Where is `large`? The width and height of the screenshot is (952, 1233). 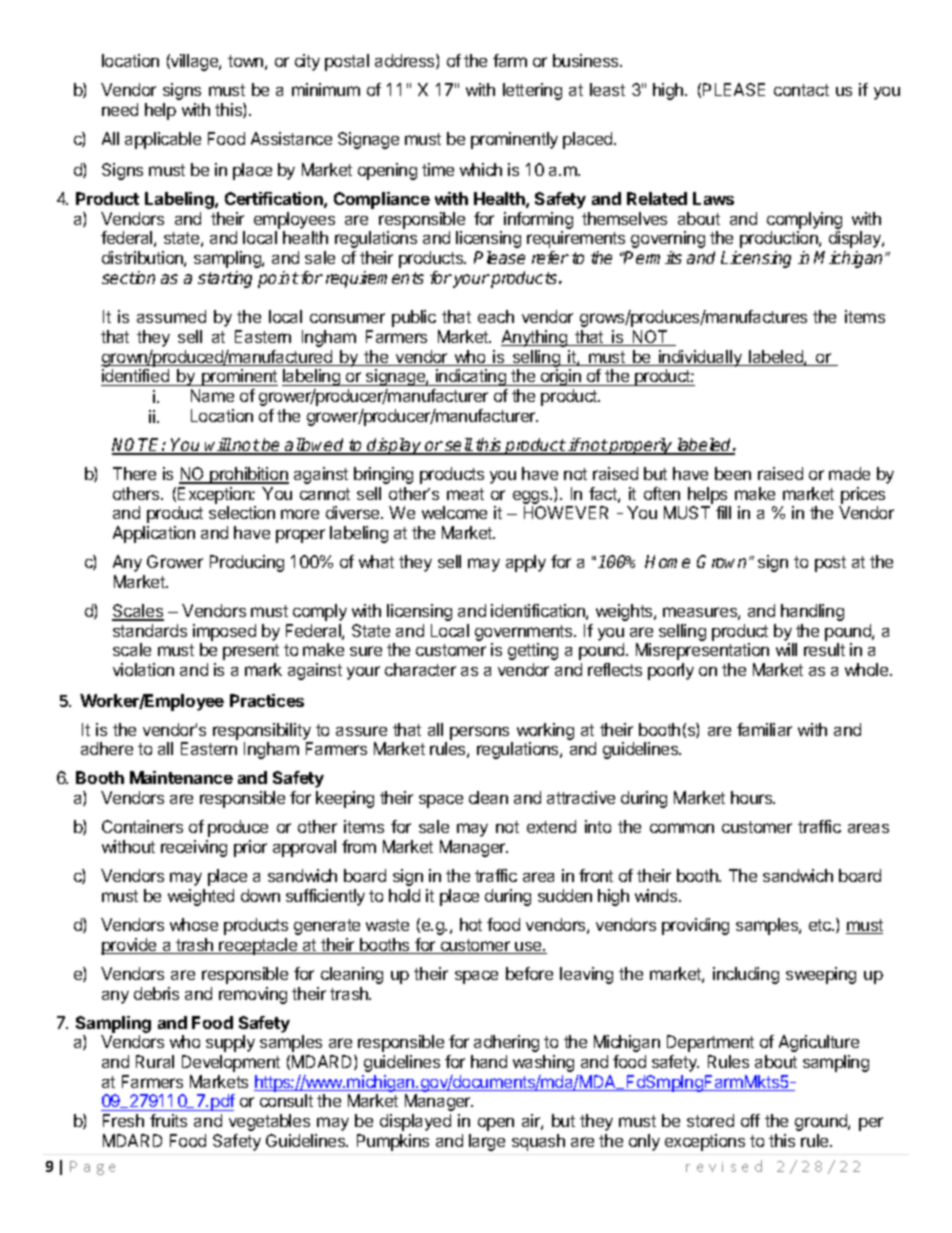 large is located at coordinates (487, 1142).
